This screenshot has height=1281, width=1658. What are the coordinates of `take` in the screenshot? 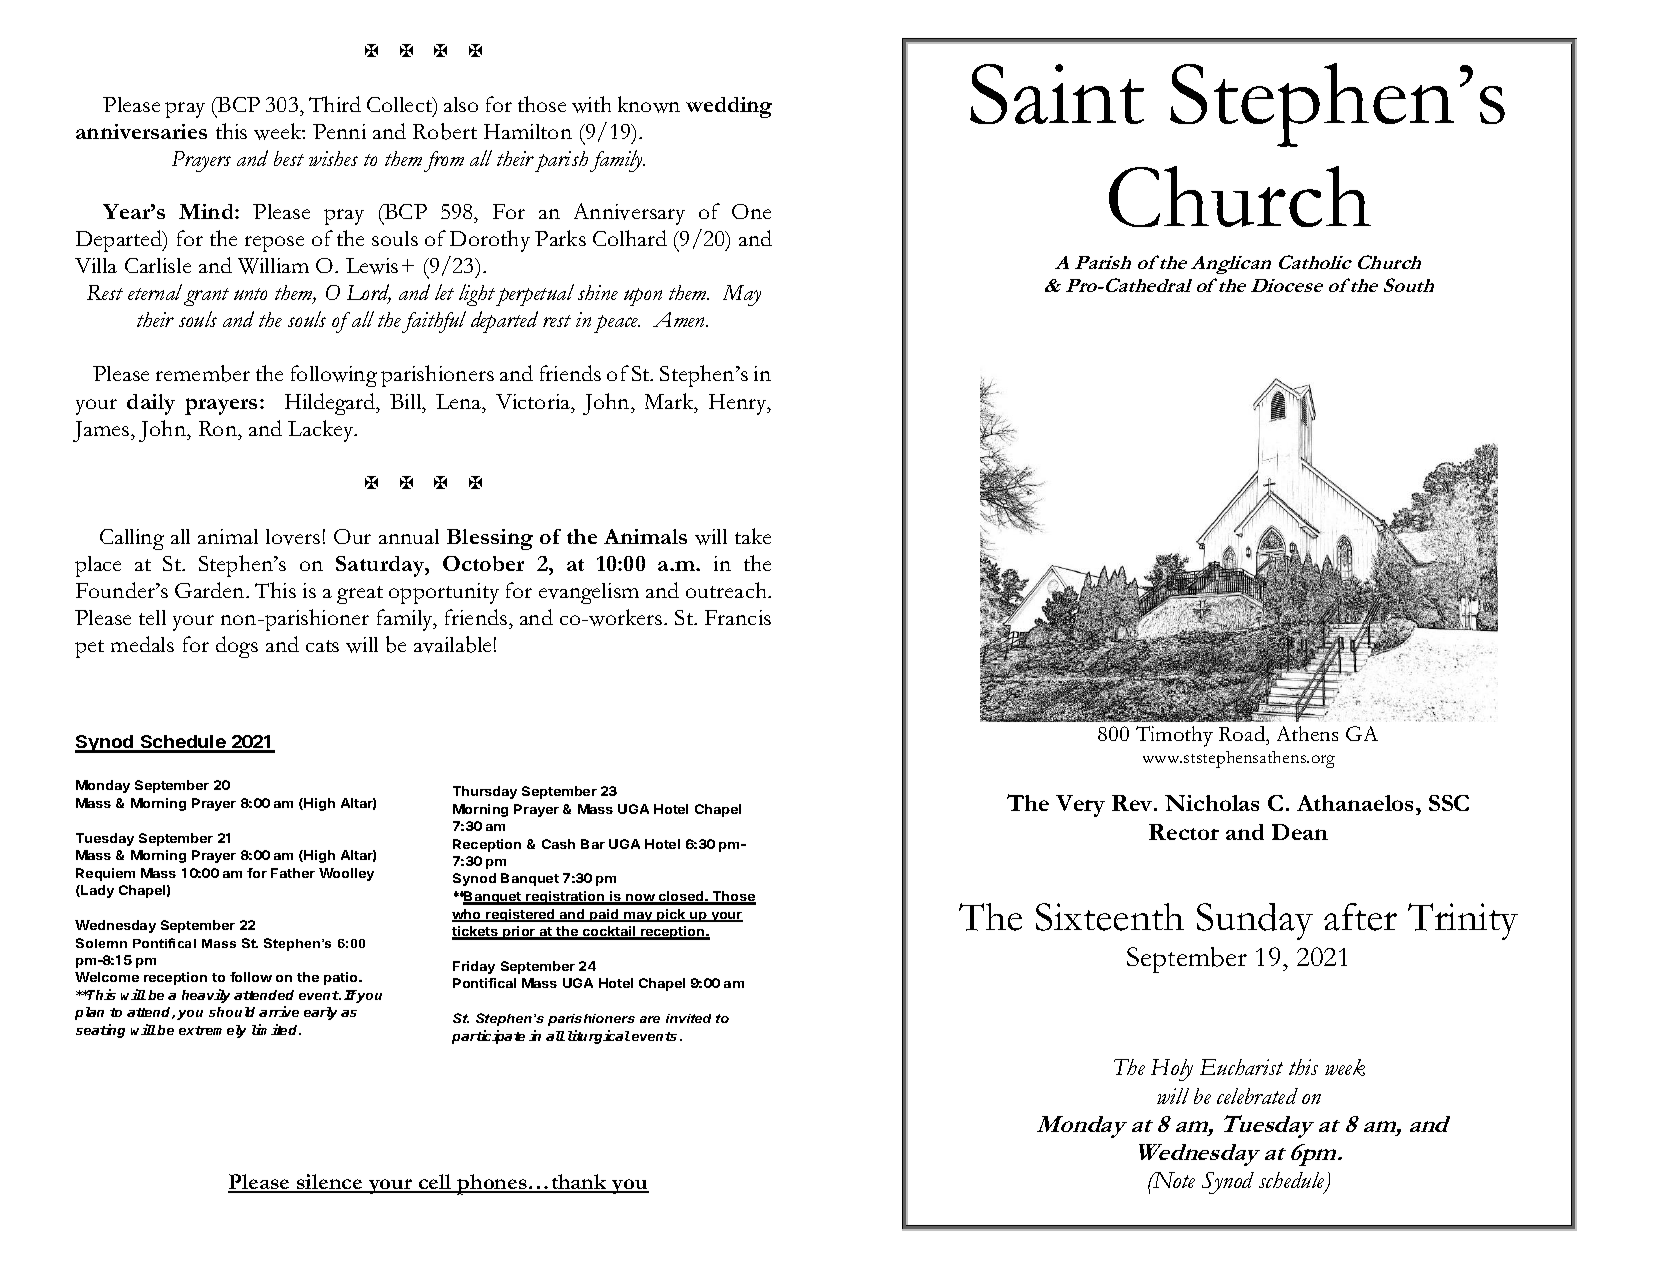 It's located at (753, 536).
